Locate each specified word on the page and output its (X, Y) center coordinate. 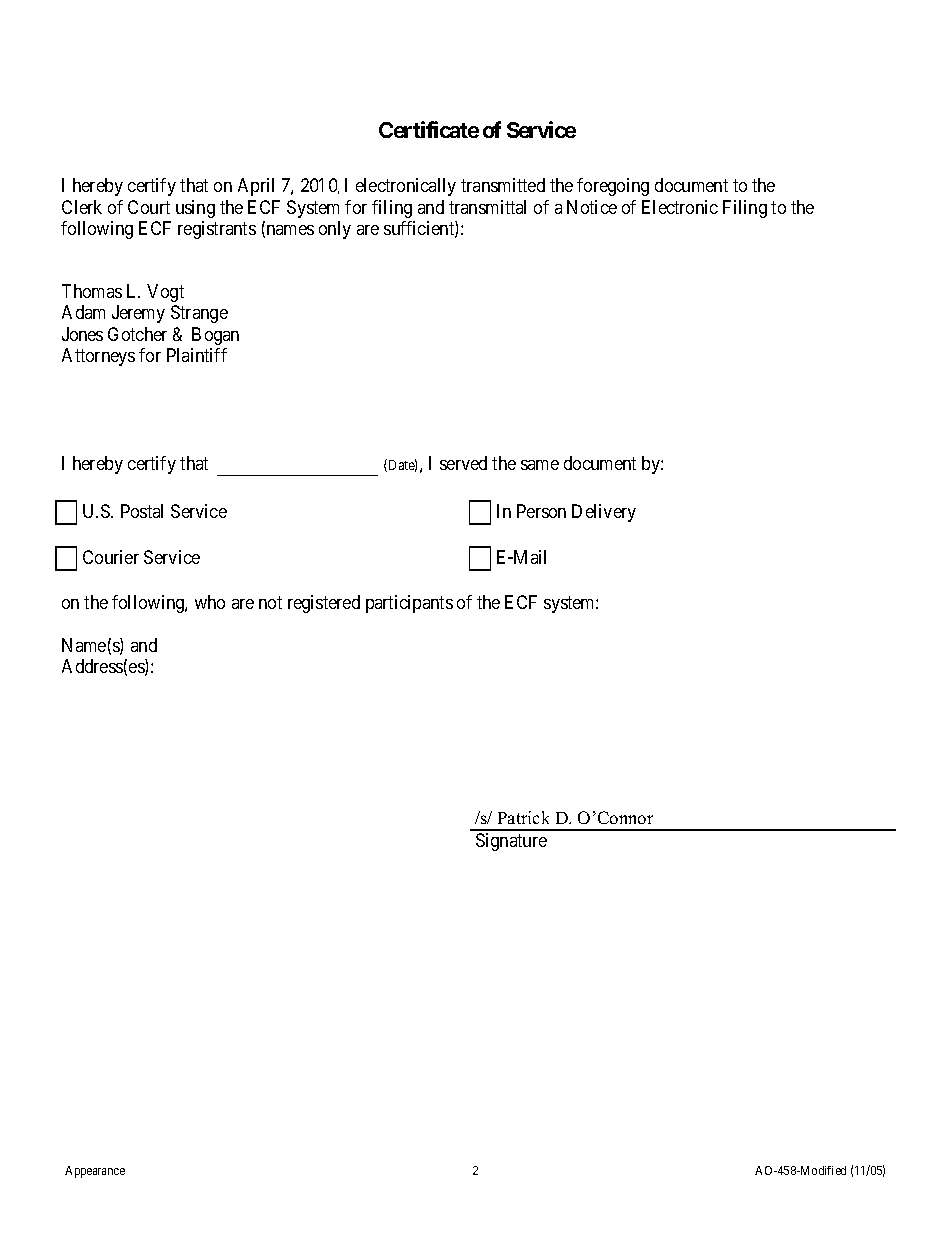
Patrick (523, 817)
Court (149, 207)
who (210, 602)
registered (324, 604)
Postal (142, 511)
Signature (511, 842)
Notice (592, 207)
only (335, 230)
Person (541, 511)
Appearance (95, 1172)
